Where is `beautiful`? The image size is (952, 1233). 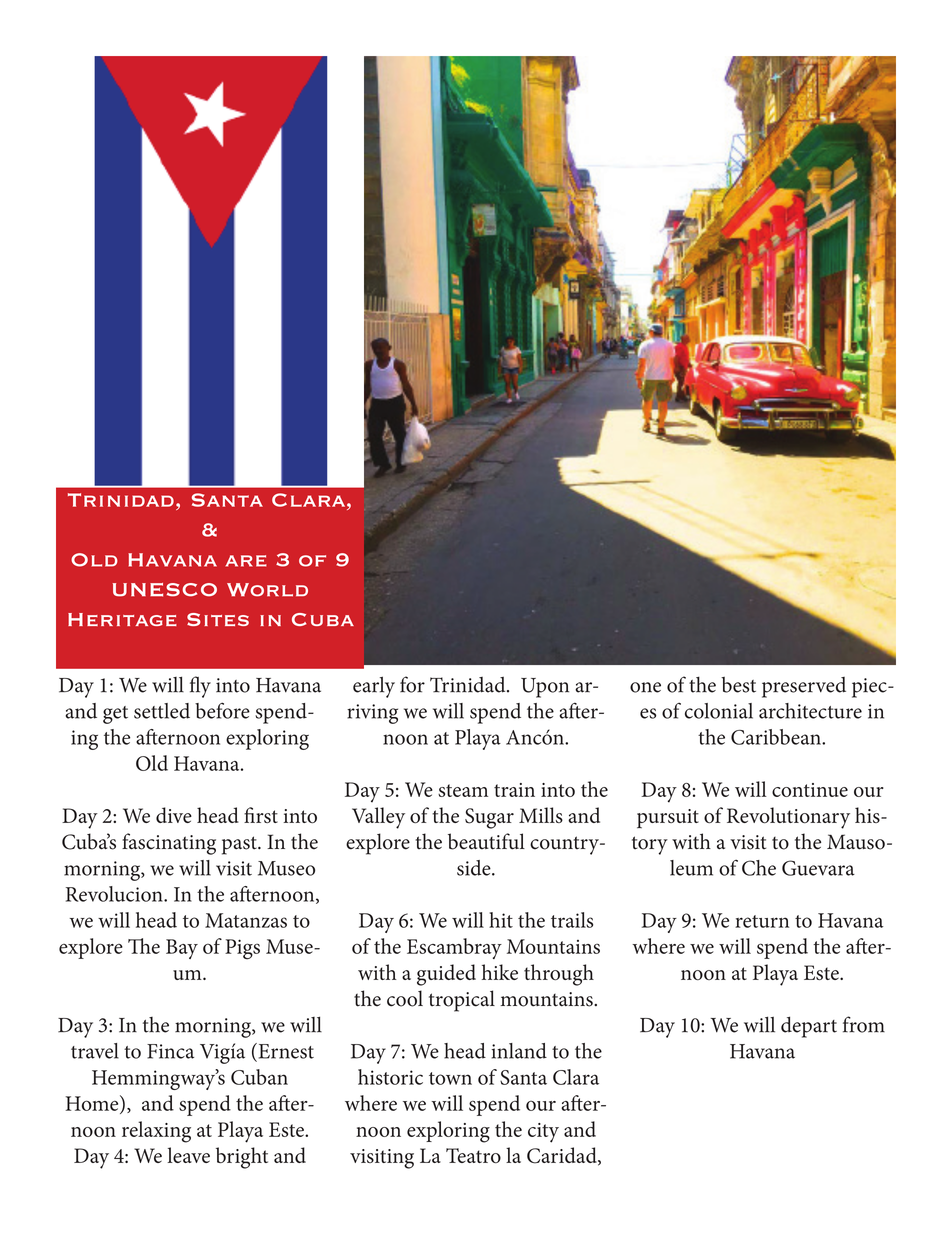
beautiful is located at coordinates (486, 841).
